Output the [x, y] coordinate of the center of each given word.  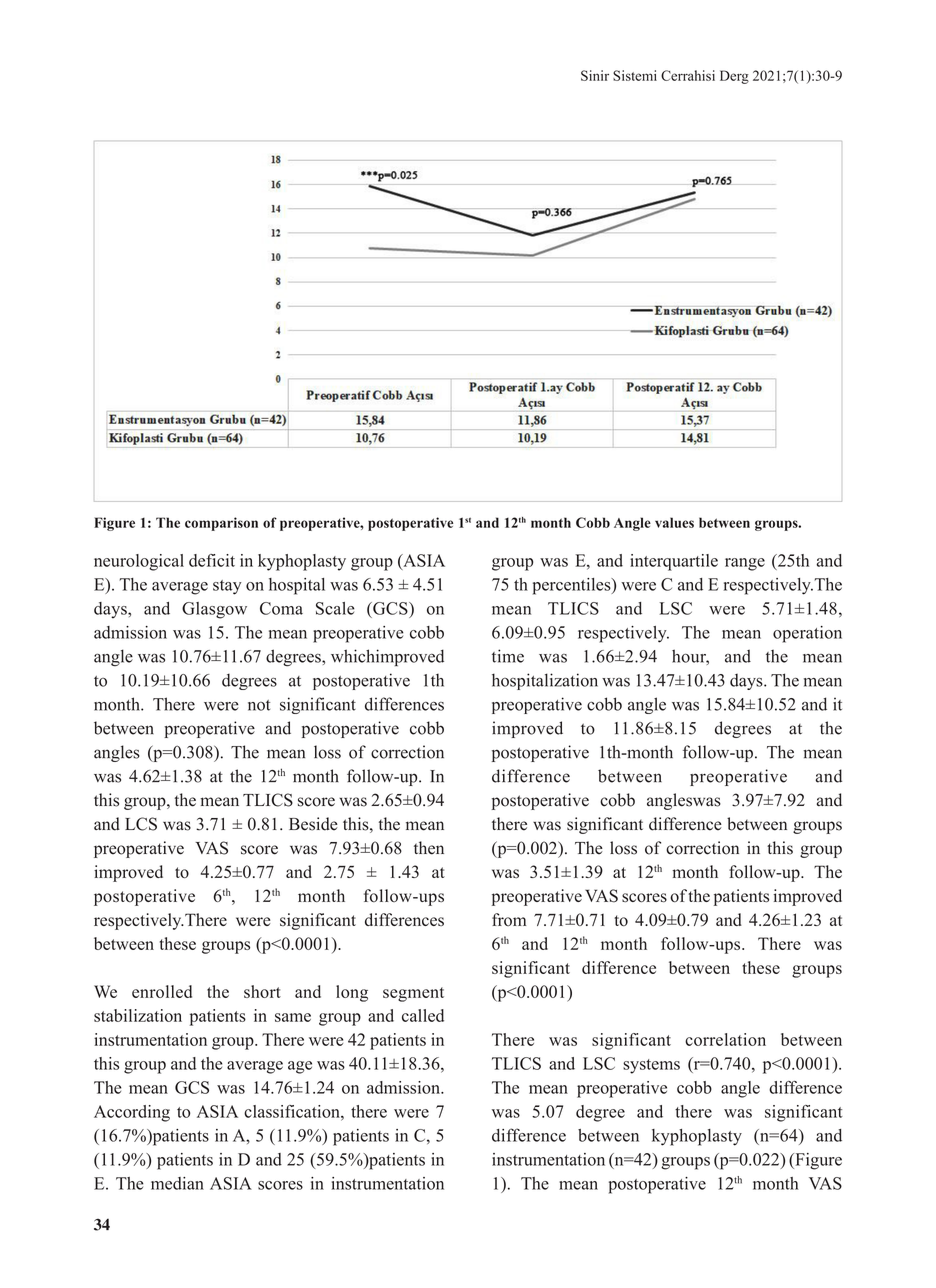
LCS [141, 824]
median [177, 1183]
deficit [212, 560]
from [509, 919]
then [429, 848]
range [745, 564]
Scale [335, 608]
